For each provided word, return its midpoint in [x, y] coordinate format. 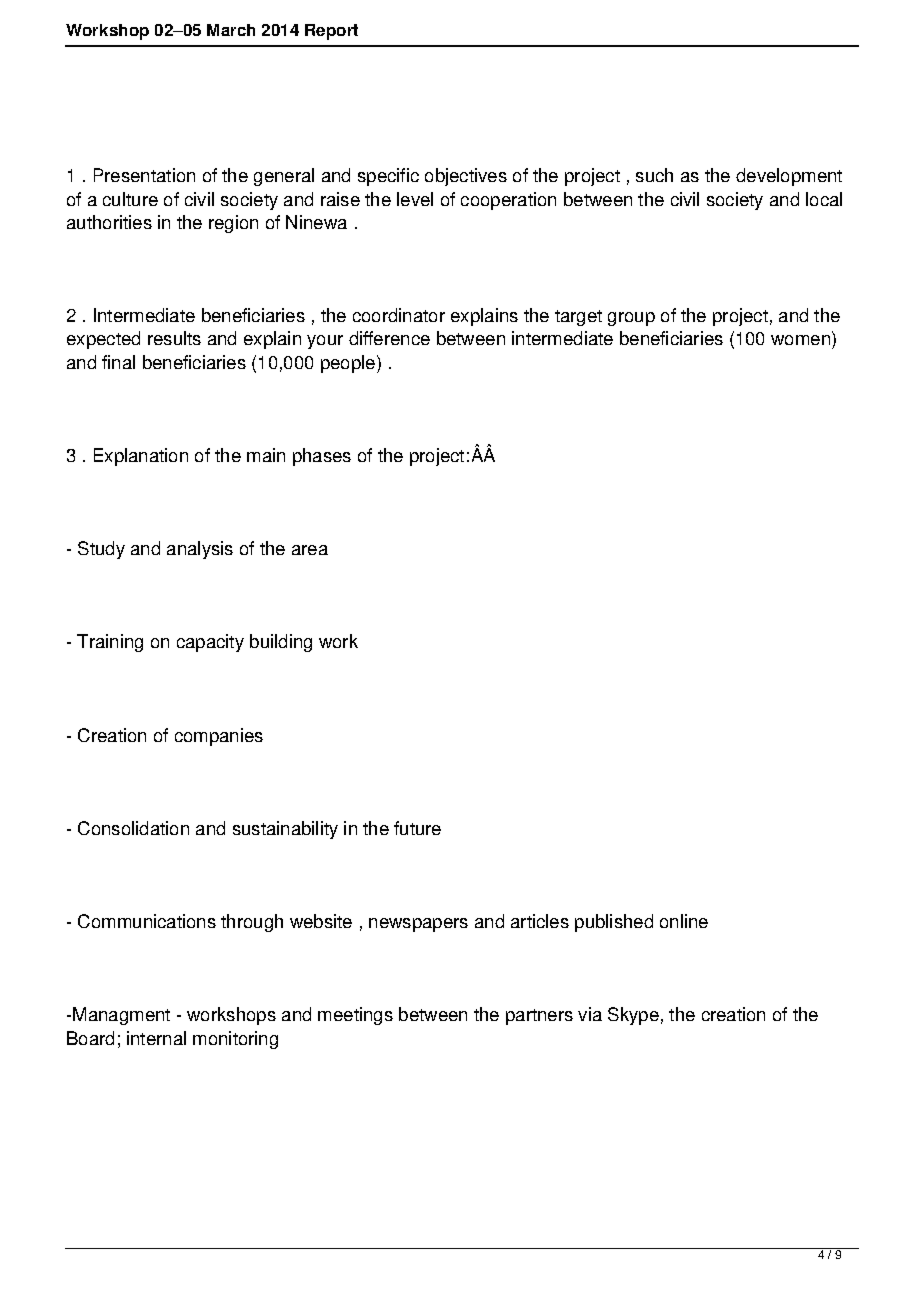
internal [156, 1038]
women [802, 342]
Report [331, 32]
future [417, 828]
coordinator [399, 315]
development [789, 177]
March [231, 30]
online [684, 921]
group [631, 319]
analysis [200, 550]
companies [219, 737]
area [310, 550]
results [174, 338]
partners [539, 1017]
